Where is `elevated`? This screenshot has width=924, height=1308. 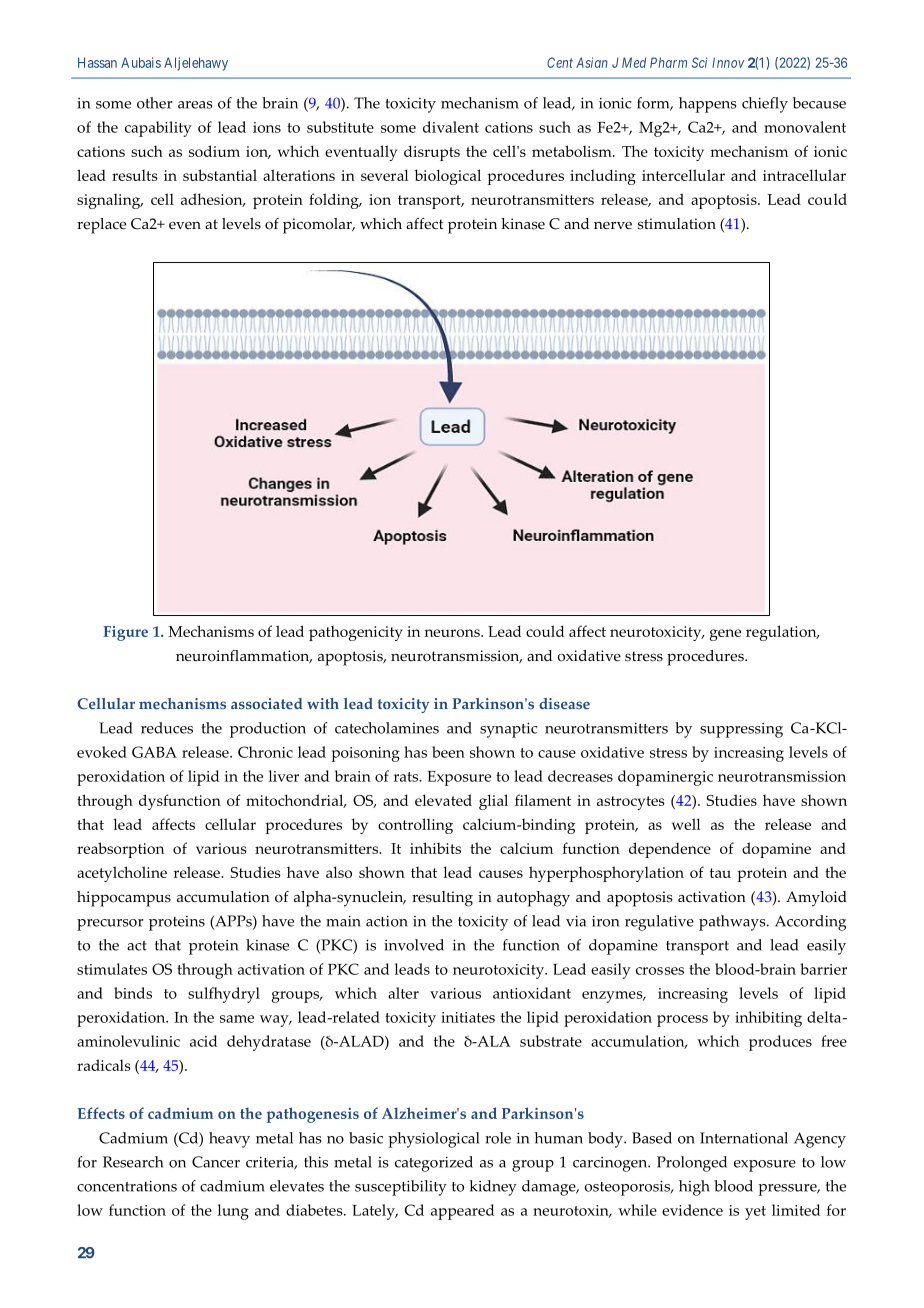 elevated is located at coordinates (443, 800).
